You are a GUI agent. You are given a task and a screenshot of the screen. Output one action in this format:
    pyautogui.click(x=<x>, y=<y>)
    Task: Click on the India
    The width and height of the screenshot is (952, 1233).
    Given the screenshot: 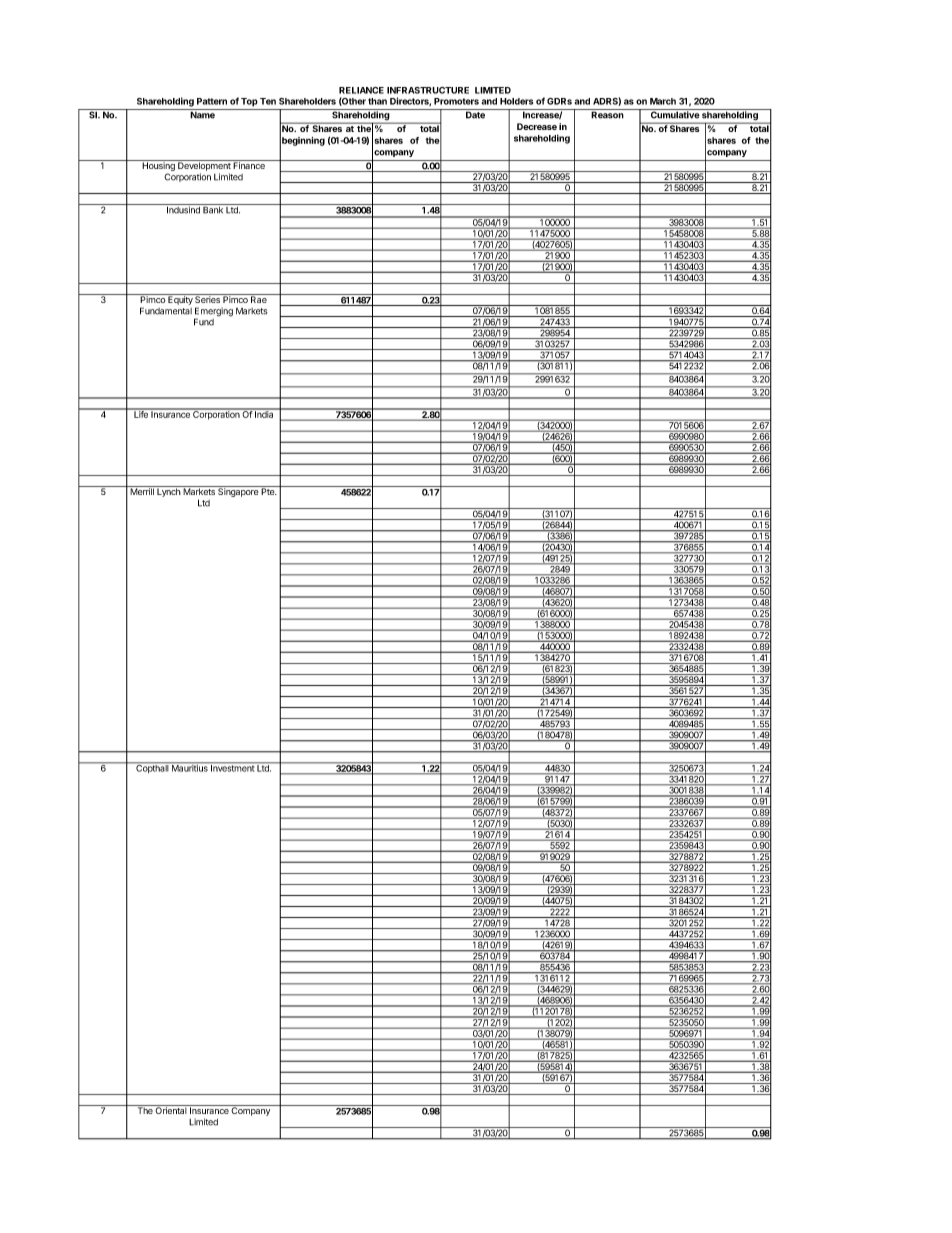 What is the action you would take?
    pyautogui.click(x=264, y=413)
